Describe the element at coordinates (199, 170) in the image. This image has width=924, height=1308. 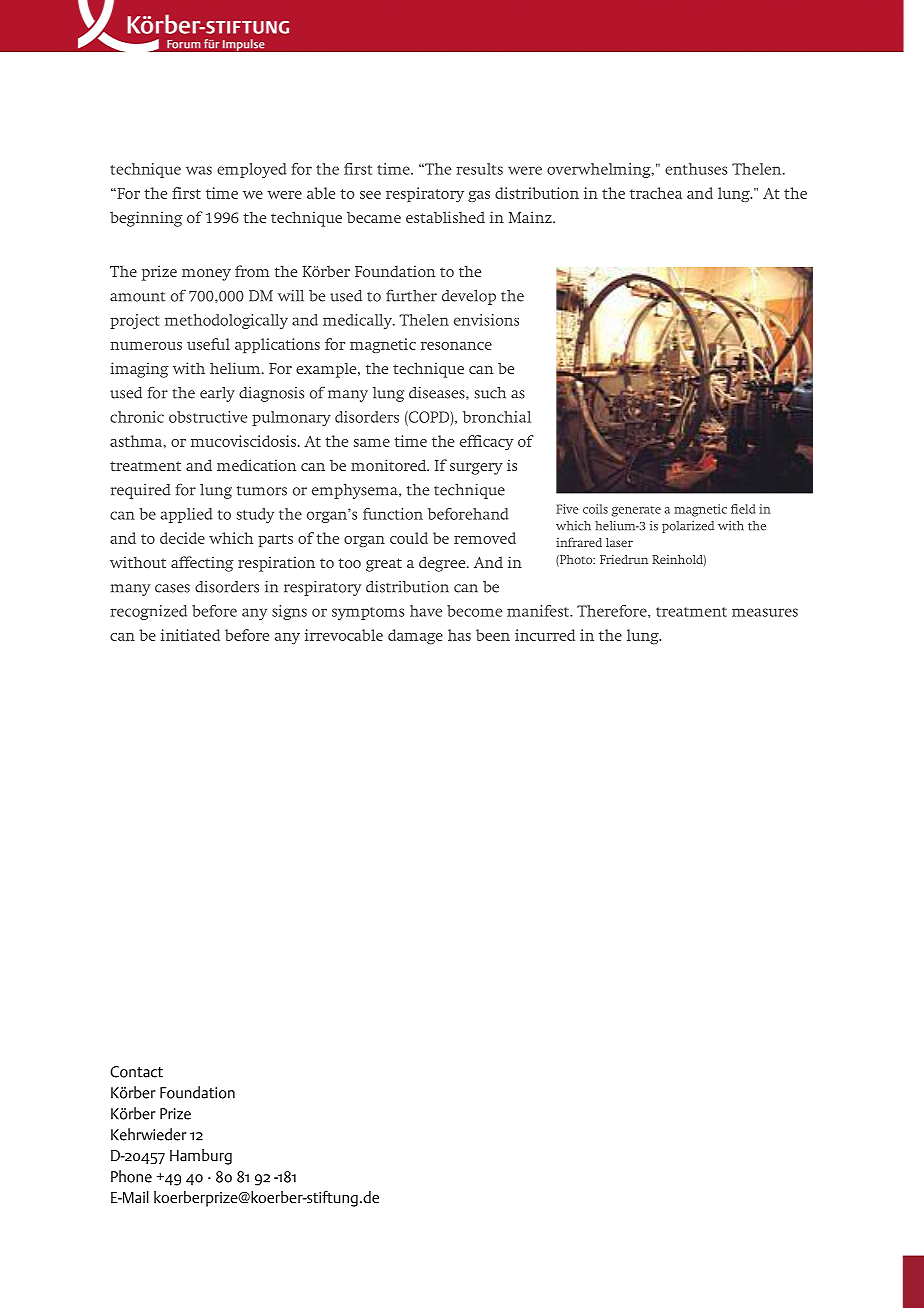
I see `was` at that location.
